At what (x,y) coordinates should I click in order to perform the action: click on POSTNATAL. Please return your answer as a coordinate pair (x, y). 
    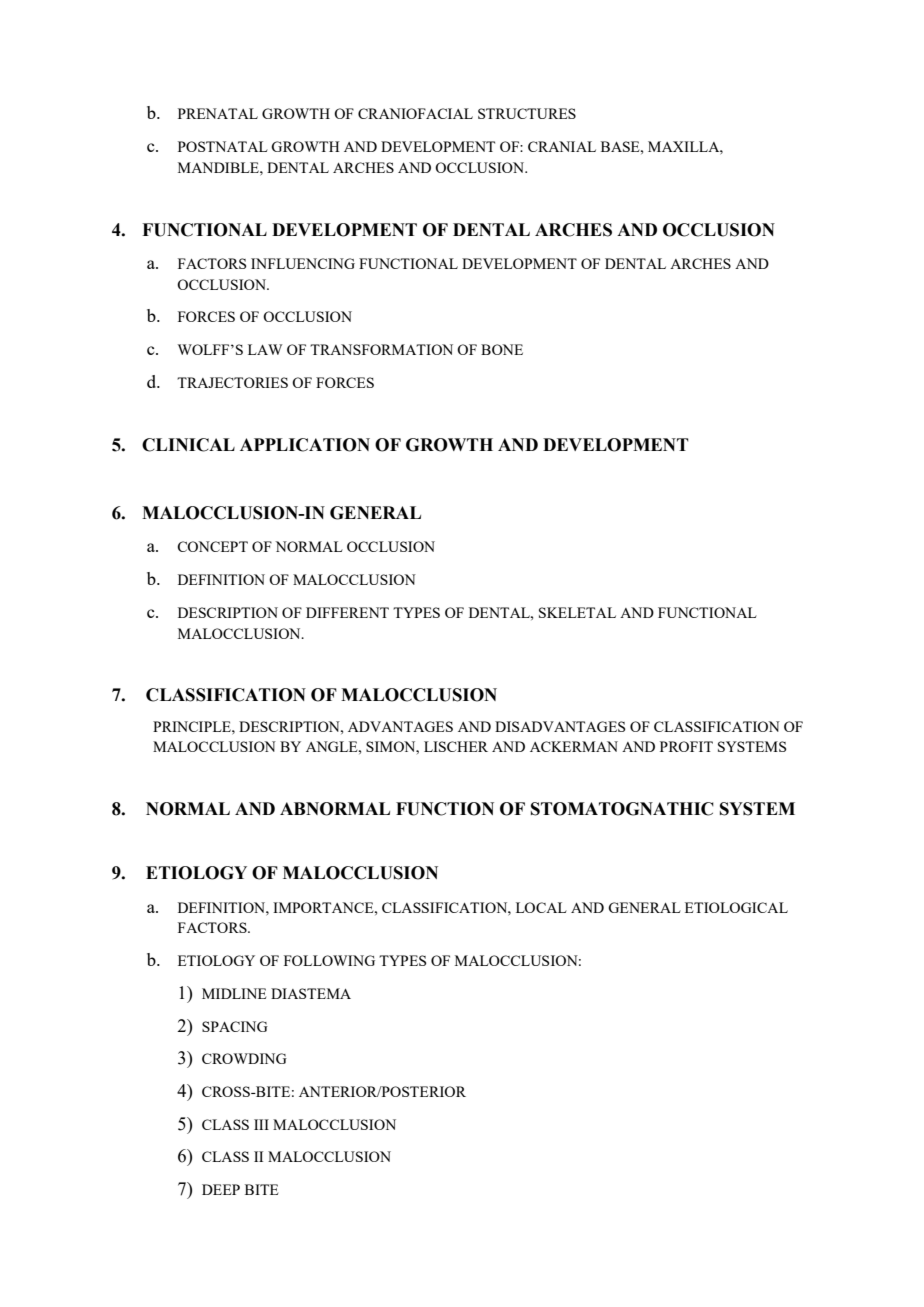
    Looking at the image, I should click on (223, 146).
